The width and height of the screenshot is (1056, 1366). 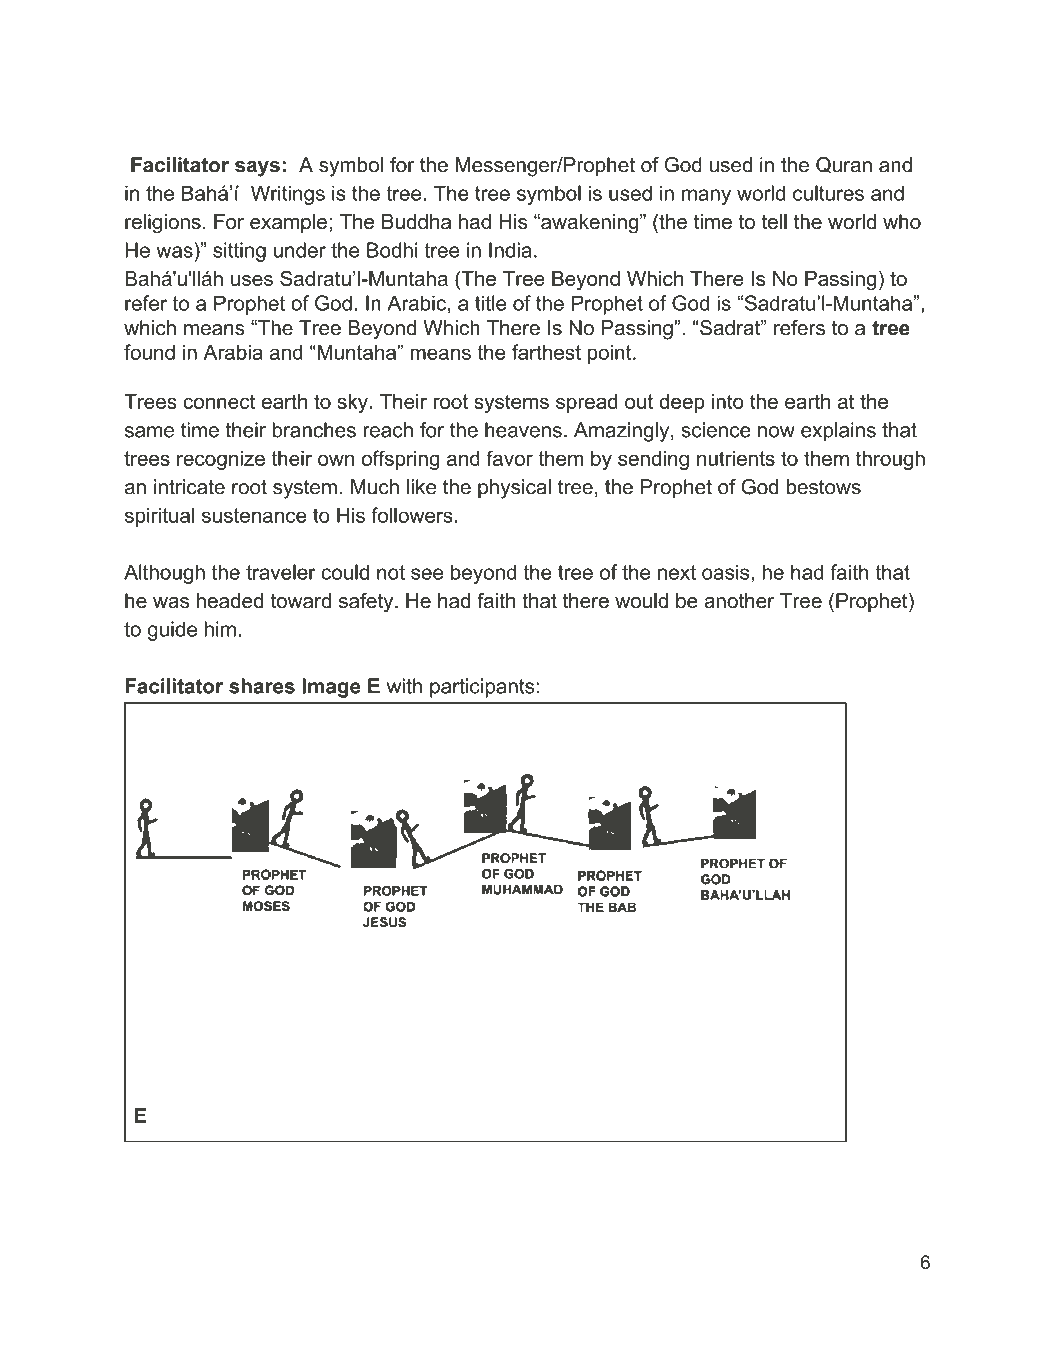 What do you see at coordinates (262, 686) in the screenshot?
I see `shares` at bounding box center [262, 686].
